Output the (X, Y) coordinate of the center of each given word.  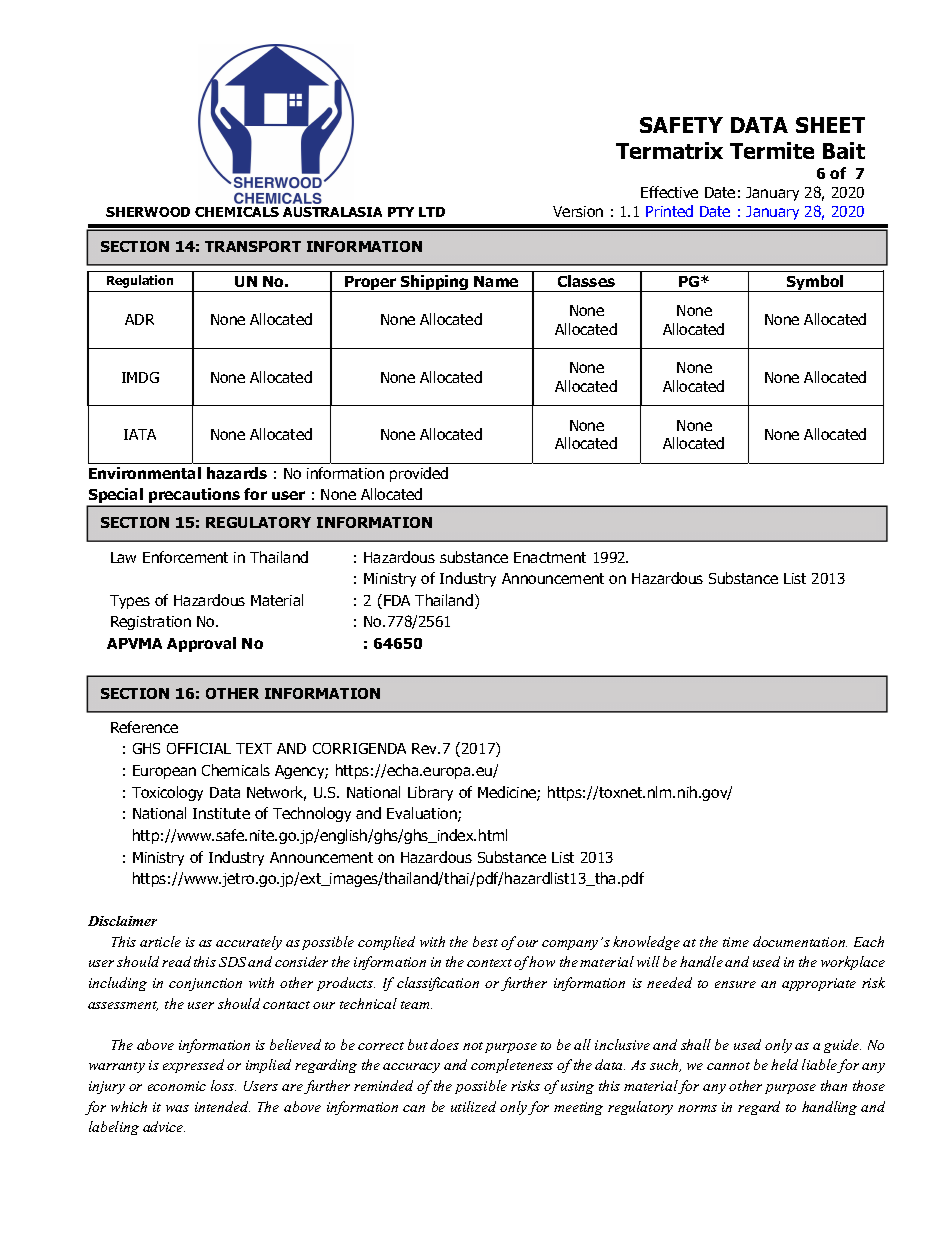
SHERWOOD (148, 212)
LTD (432, 212)
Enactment (550, 557)
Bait (844, 150)
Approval (201, 644)
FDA (397, 600)
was (177, 1108)
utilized (473, 1106)
